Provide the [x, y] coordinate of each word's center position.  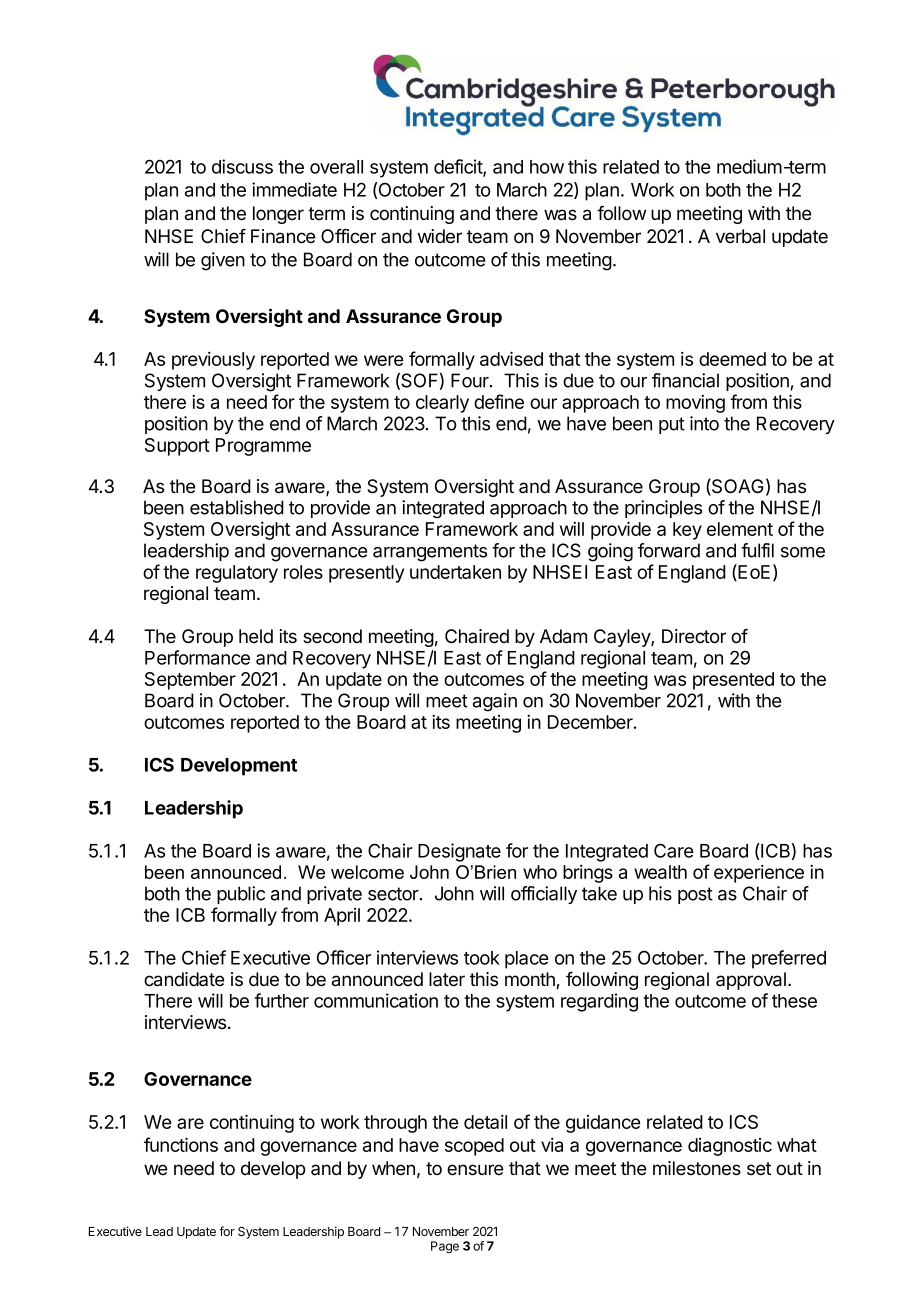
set [759, 1169]
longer [278, 215]
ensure [475, 1170]
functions [181, 1144]
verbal [740, 236]
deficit [459, 167]
